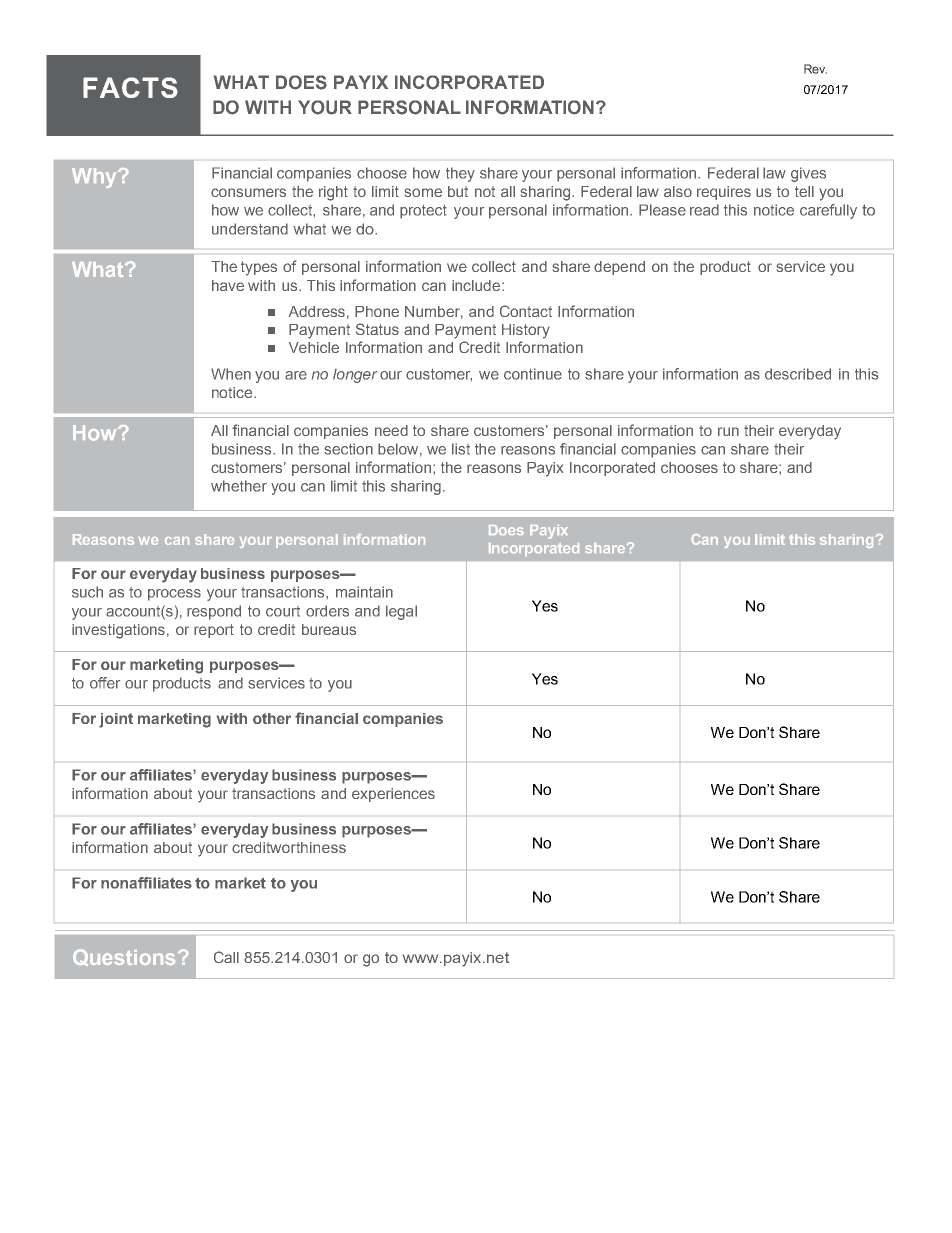  Describe the element at coordinates (401, 612) in the screenshot. I see `legal` at that location.
